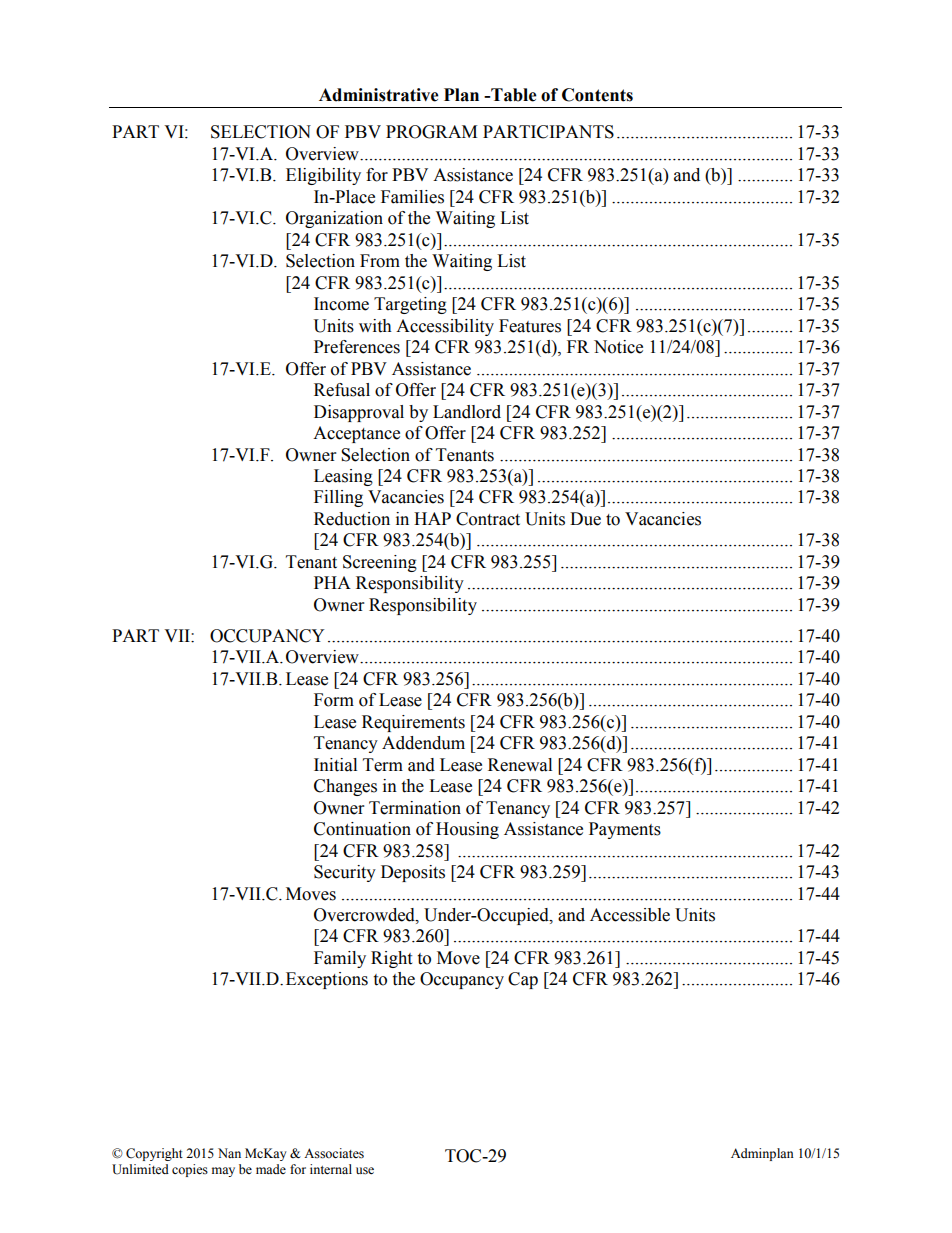 This screenshot has height=1233, width=952. I want to click on Due, so click(585, 519).
